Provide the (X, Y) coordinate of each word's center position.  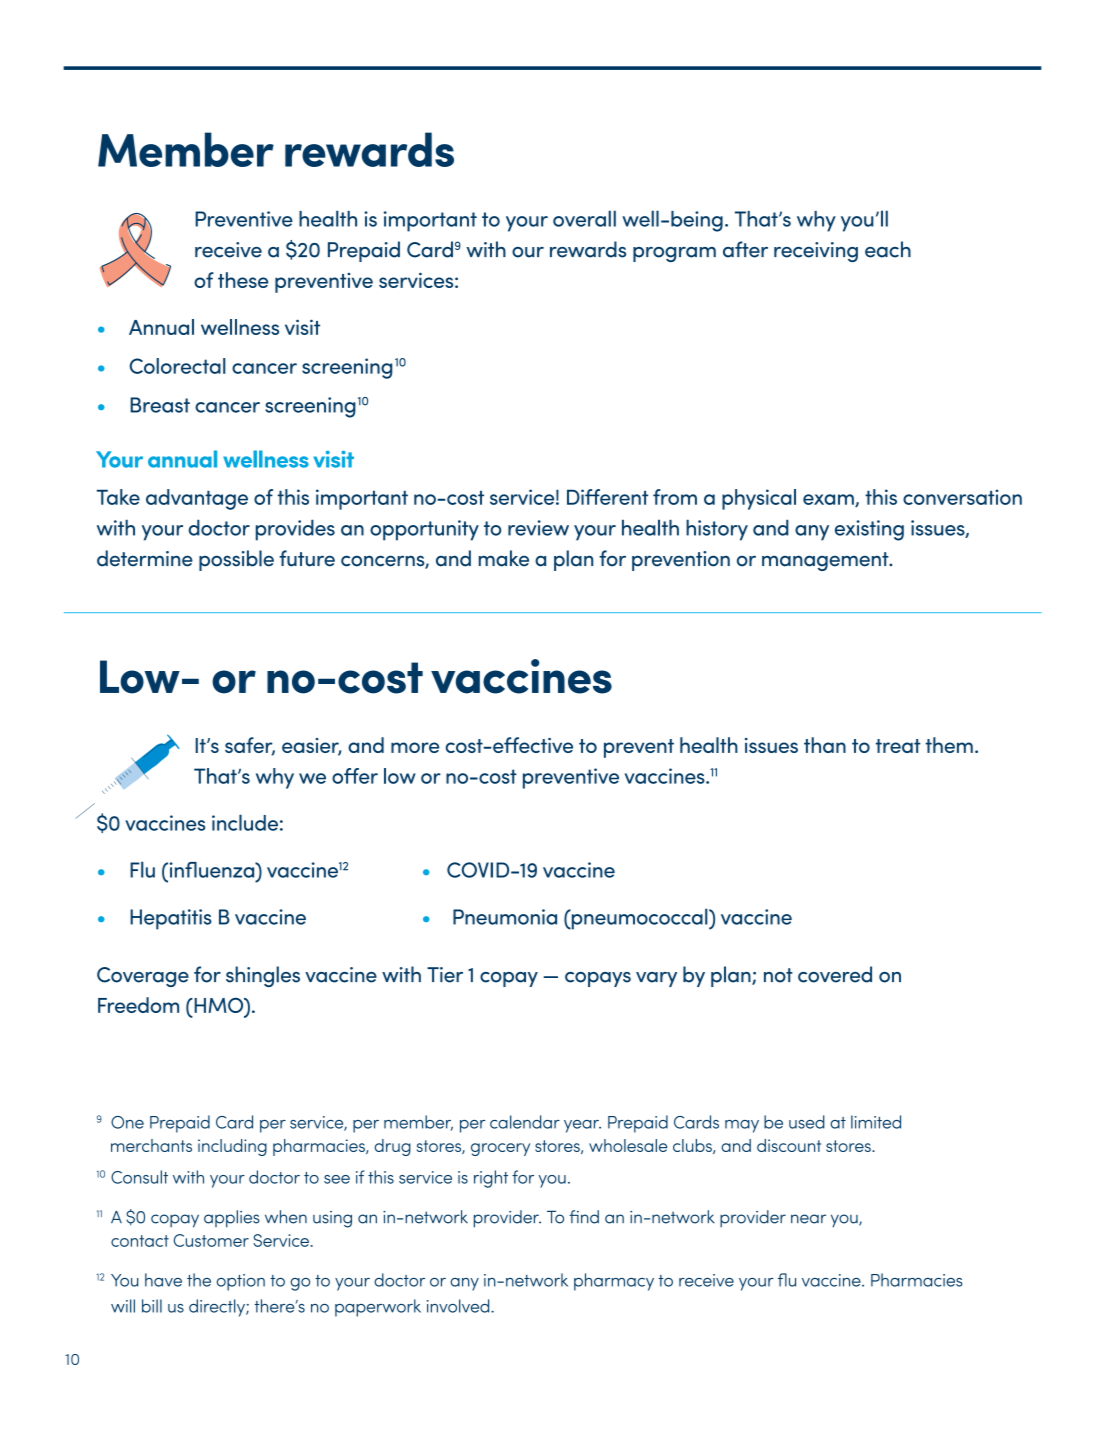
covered (835, 974)
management (826, 561)
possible (236, 560)
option (241, 1282)
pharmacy (614, 1282)
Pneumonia (505, 917)
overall (584, 218)
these (243, 280)
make (504, 558)
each (888, 249)
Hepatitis (171, 919)
